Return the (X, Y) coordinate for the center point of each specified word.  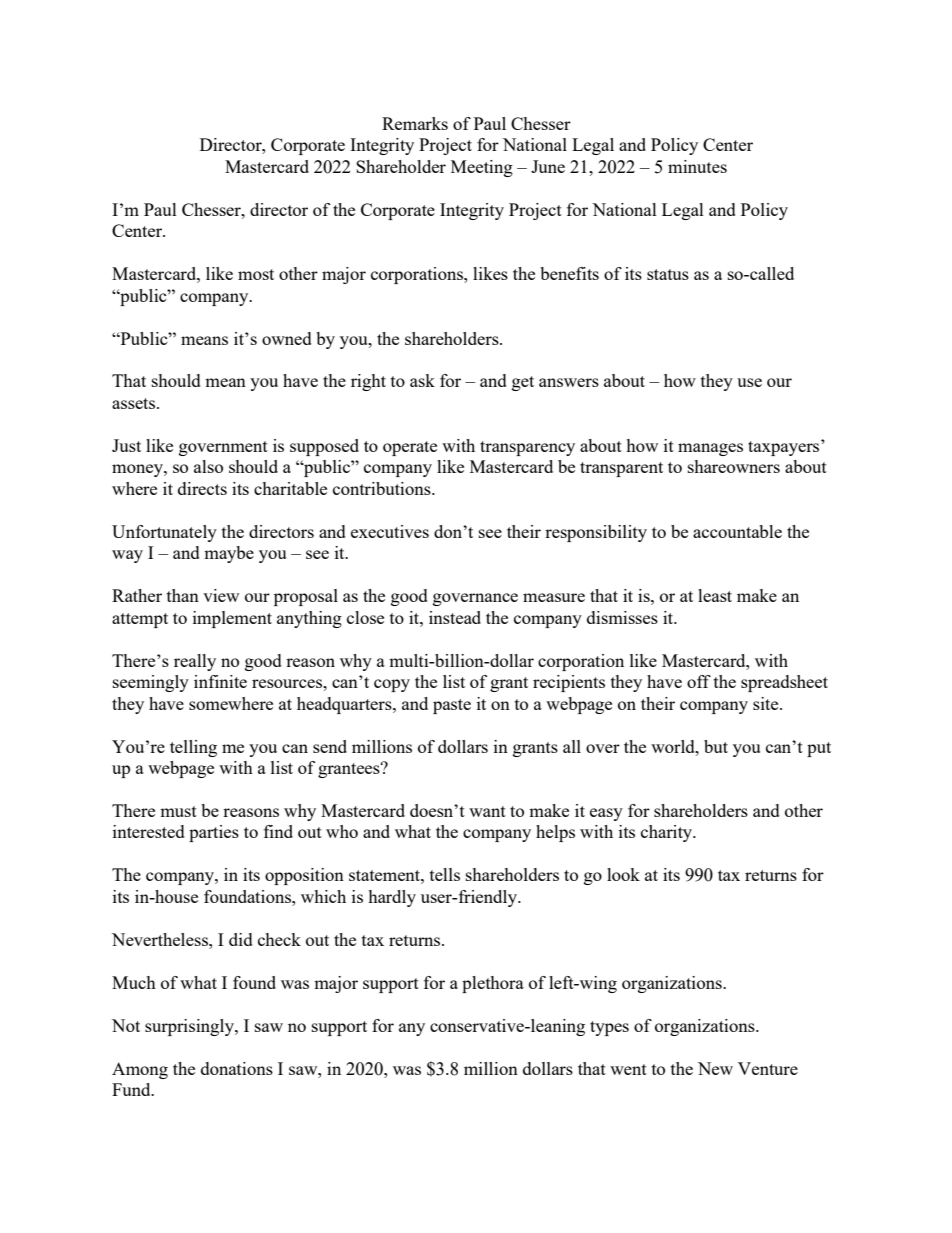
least (715, 595)
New (715, 1068)
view (221, 595)
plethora (493, 984)
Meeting (482, 168)
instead (455, 617)
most (256, 274)
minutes (697, 166)
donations (237, 1068)
